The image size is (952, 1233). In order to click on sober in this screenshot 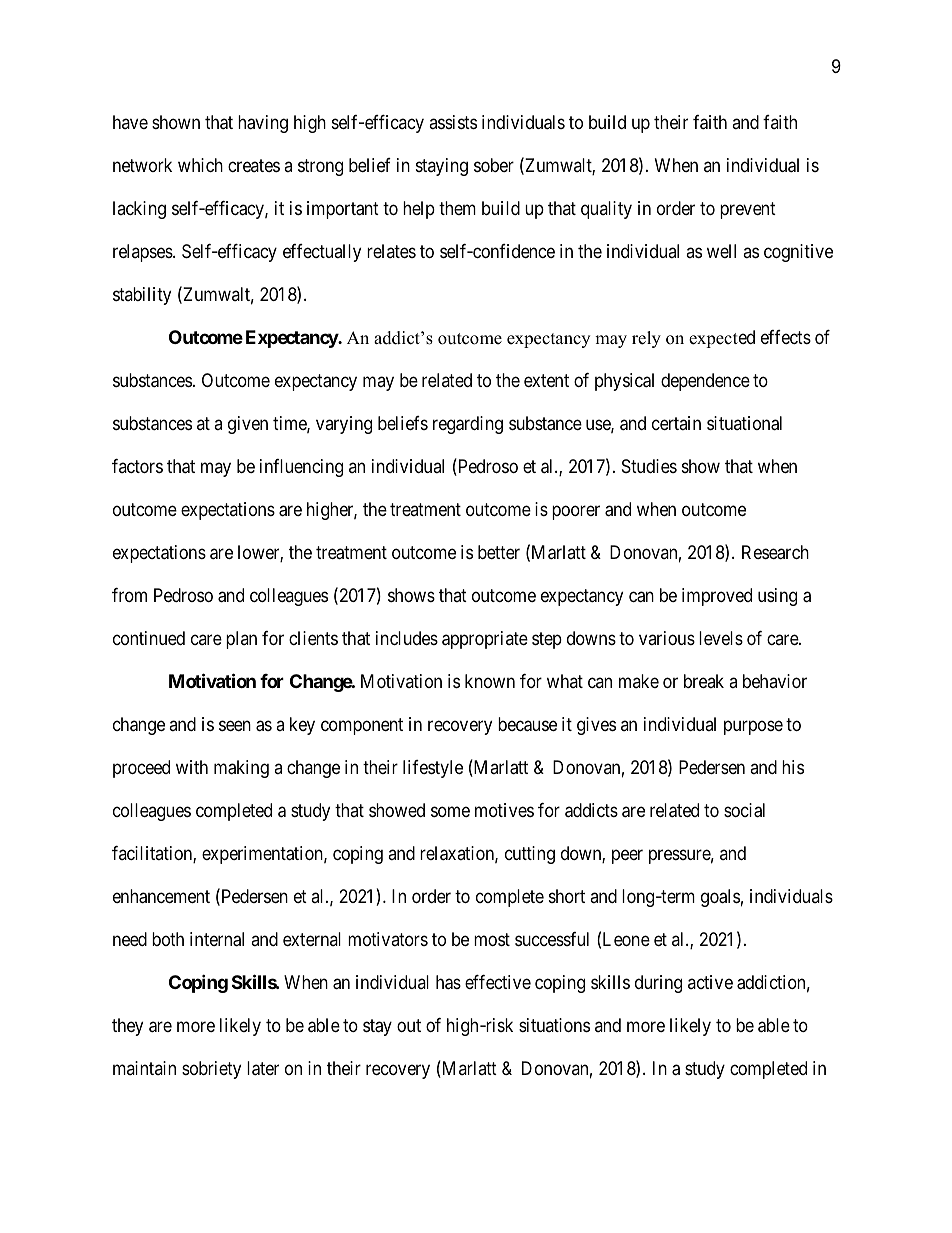, I will do `click(494, 165)`.
